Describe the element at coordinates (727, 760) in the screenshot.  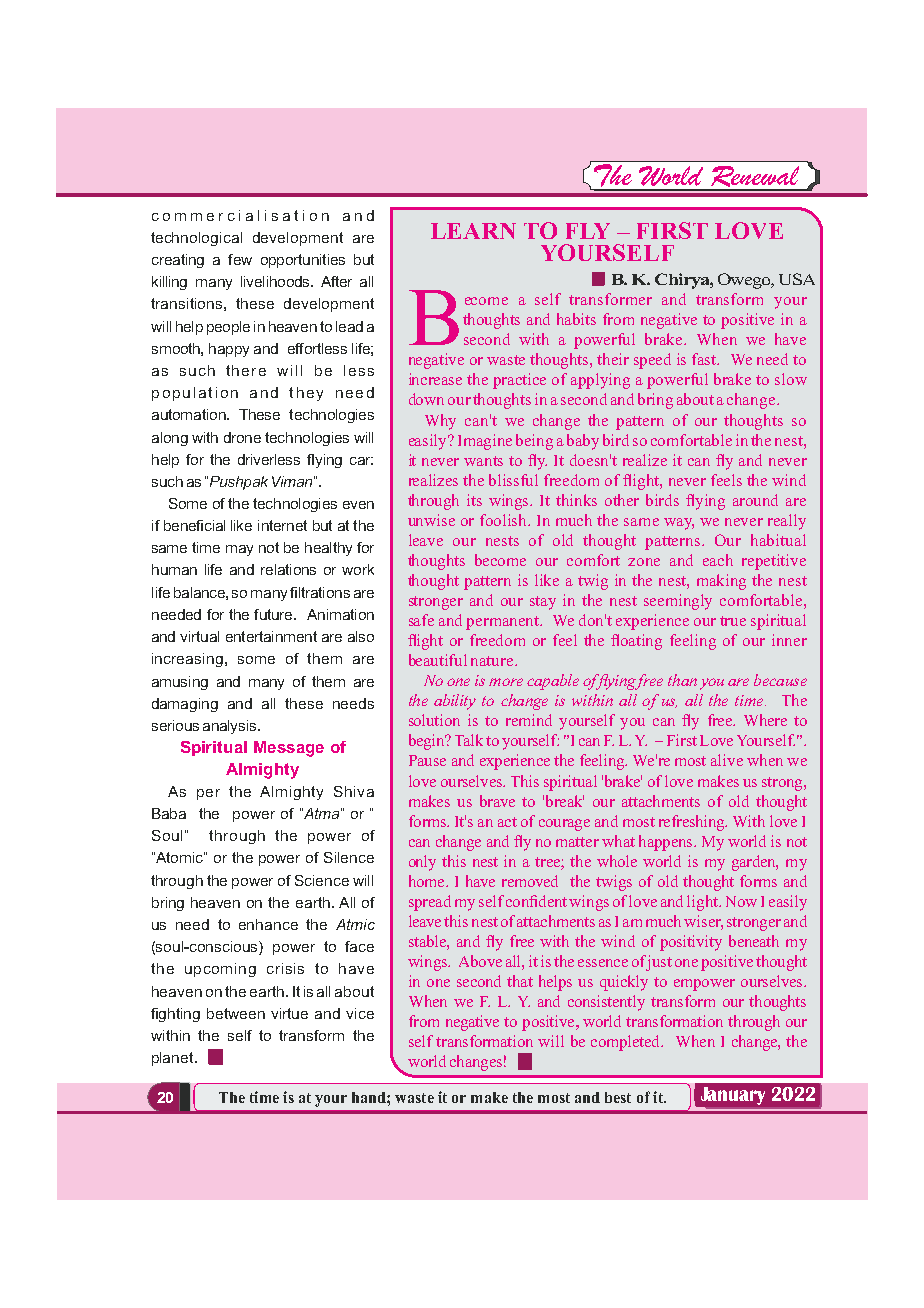
I see `alive` at that location.
